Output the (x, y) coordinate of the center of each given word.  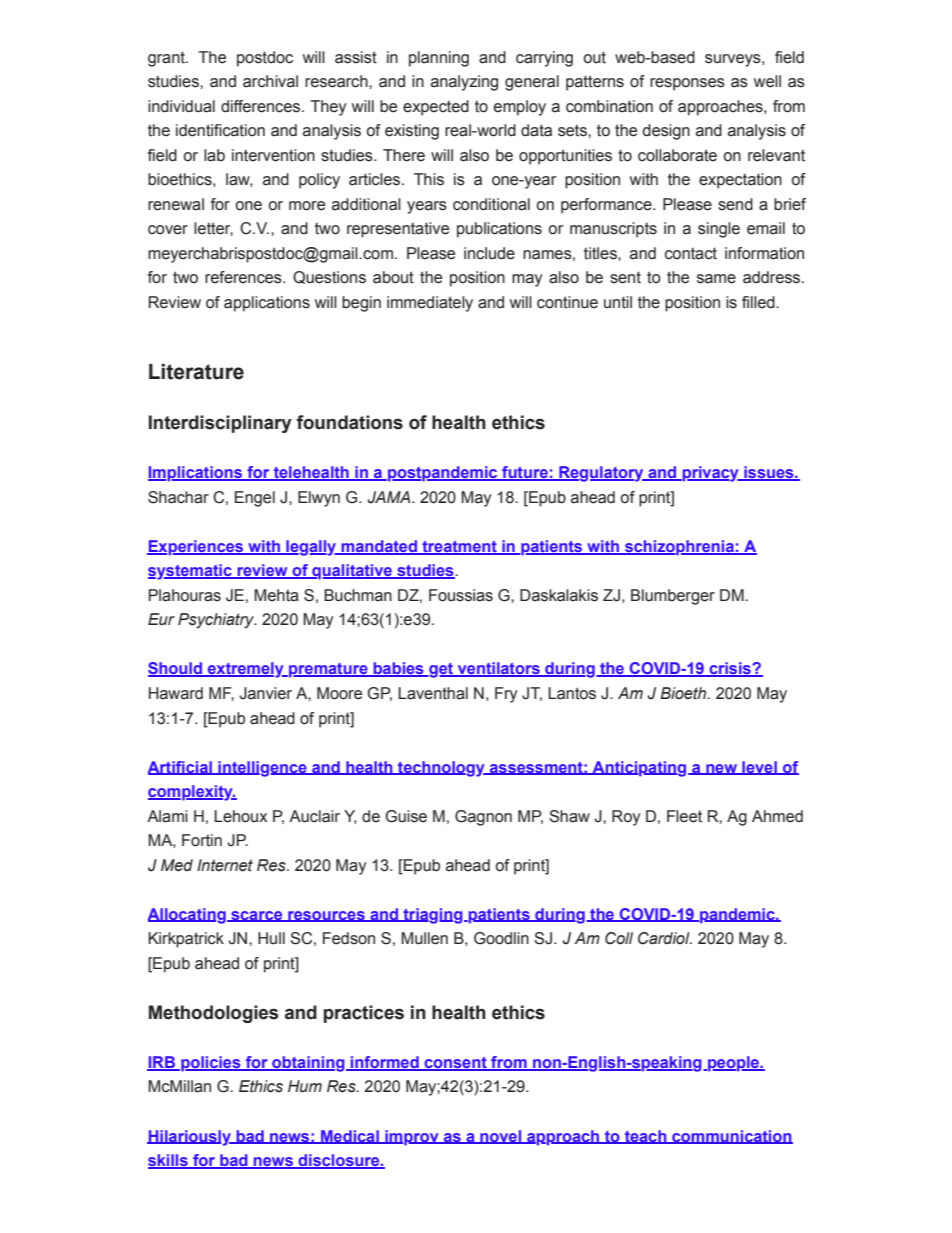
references (244, 277)
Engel (255, 499)
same (716, 279)
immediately (430, 304)
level (759, 768)
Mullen (424, 938)
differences (262, 106)
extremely (246, 670)
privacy (710, 474)
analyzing (464, 83)
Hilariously (190, 1138)
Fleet (684, 816)
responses (687, 84)
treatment (459, 548)
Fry (506, 695)
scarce (257, 916)
